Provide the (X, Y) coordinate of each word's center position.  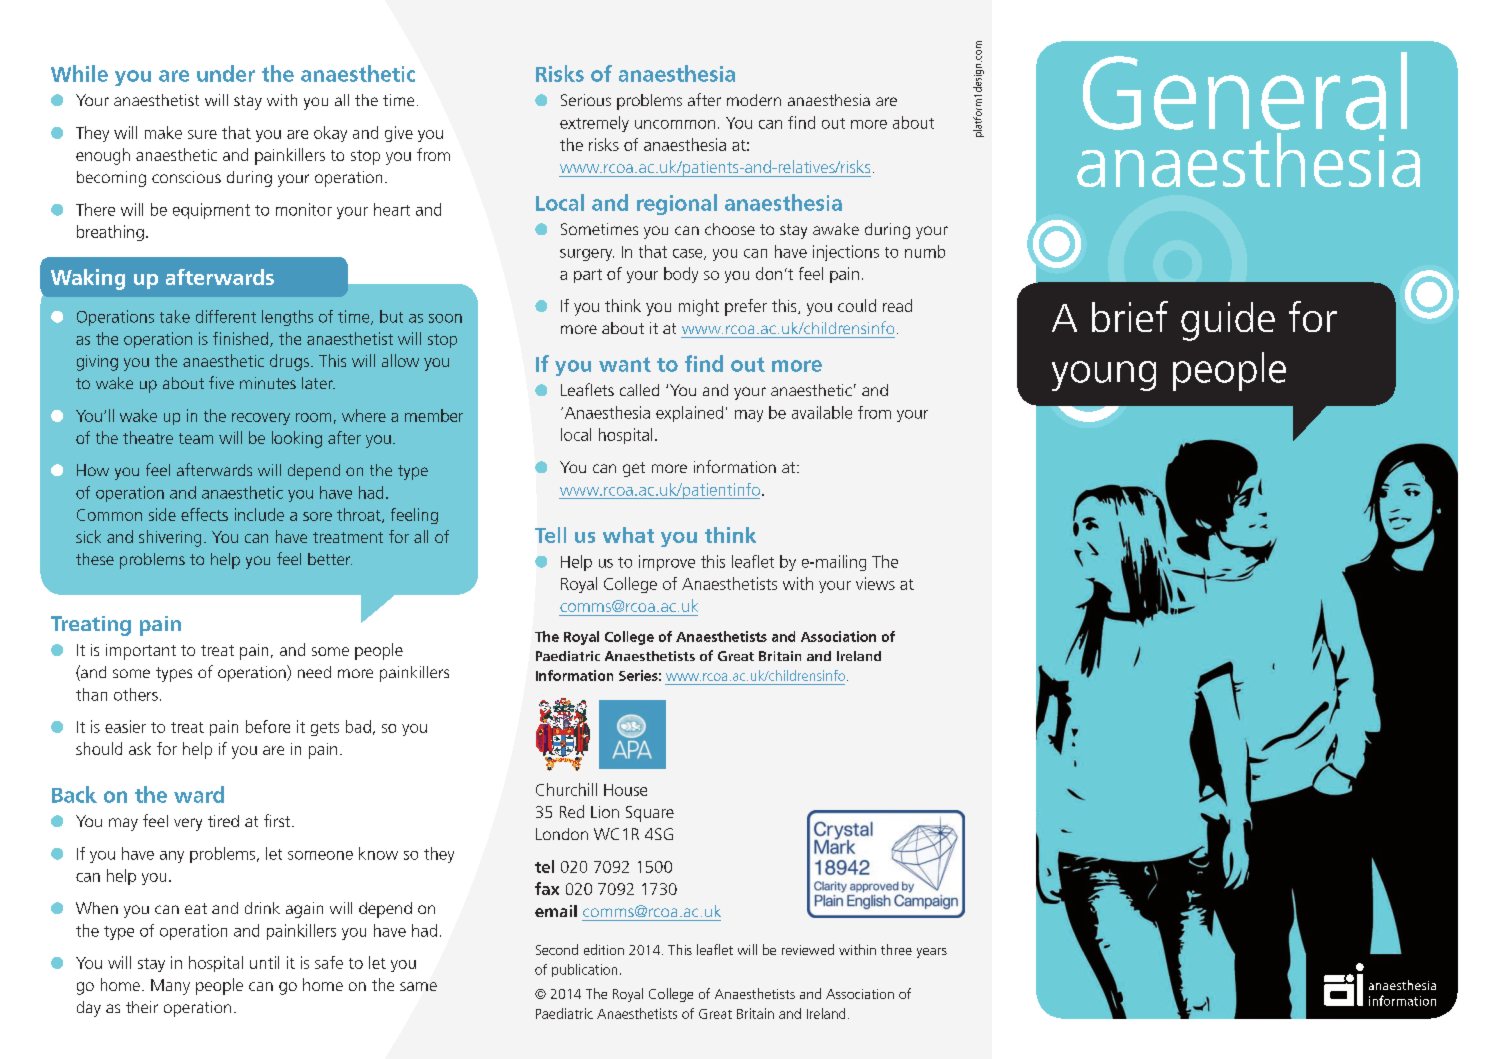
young (1104, 376)
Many (170, 987)
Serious (586, 100)
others (136, 694)
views (875, 583)
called (639, 390)
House (625, 790)
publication (584, 970)
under (226, 73)
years (932, 953)
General (1245, 91)
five (221, 382)
